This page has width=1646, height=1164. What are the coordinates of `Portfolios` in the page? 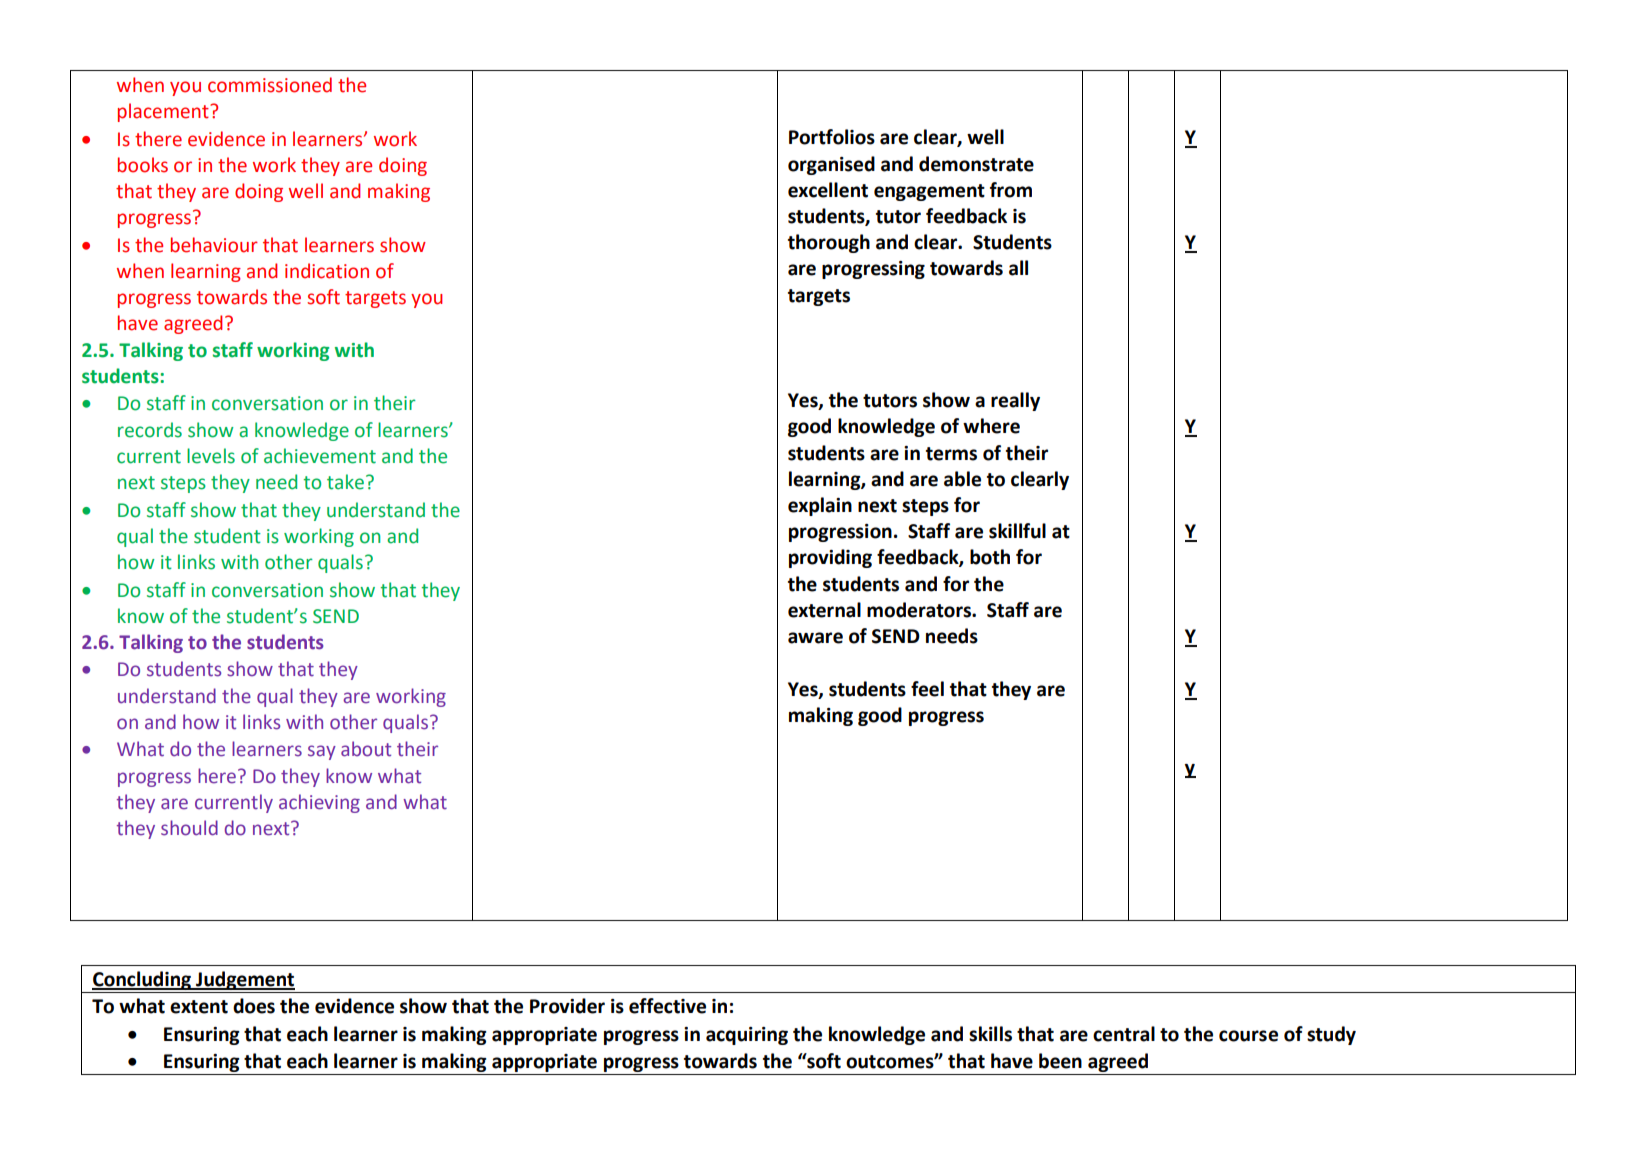 It's located at (832, 137).
